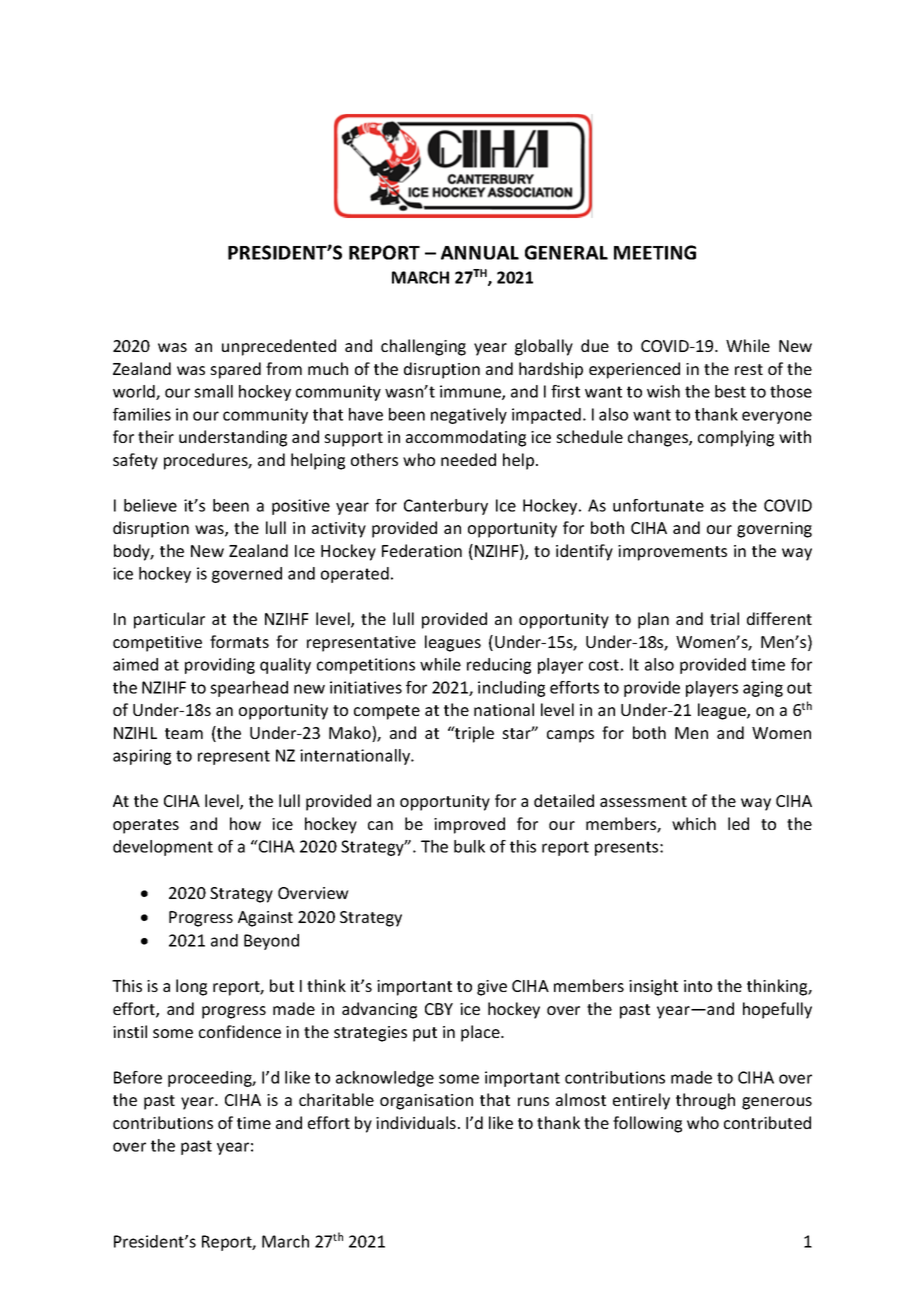  I want to click on including, so click(511, 689).
